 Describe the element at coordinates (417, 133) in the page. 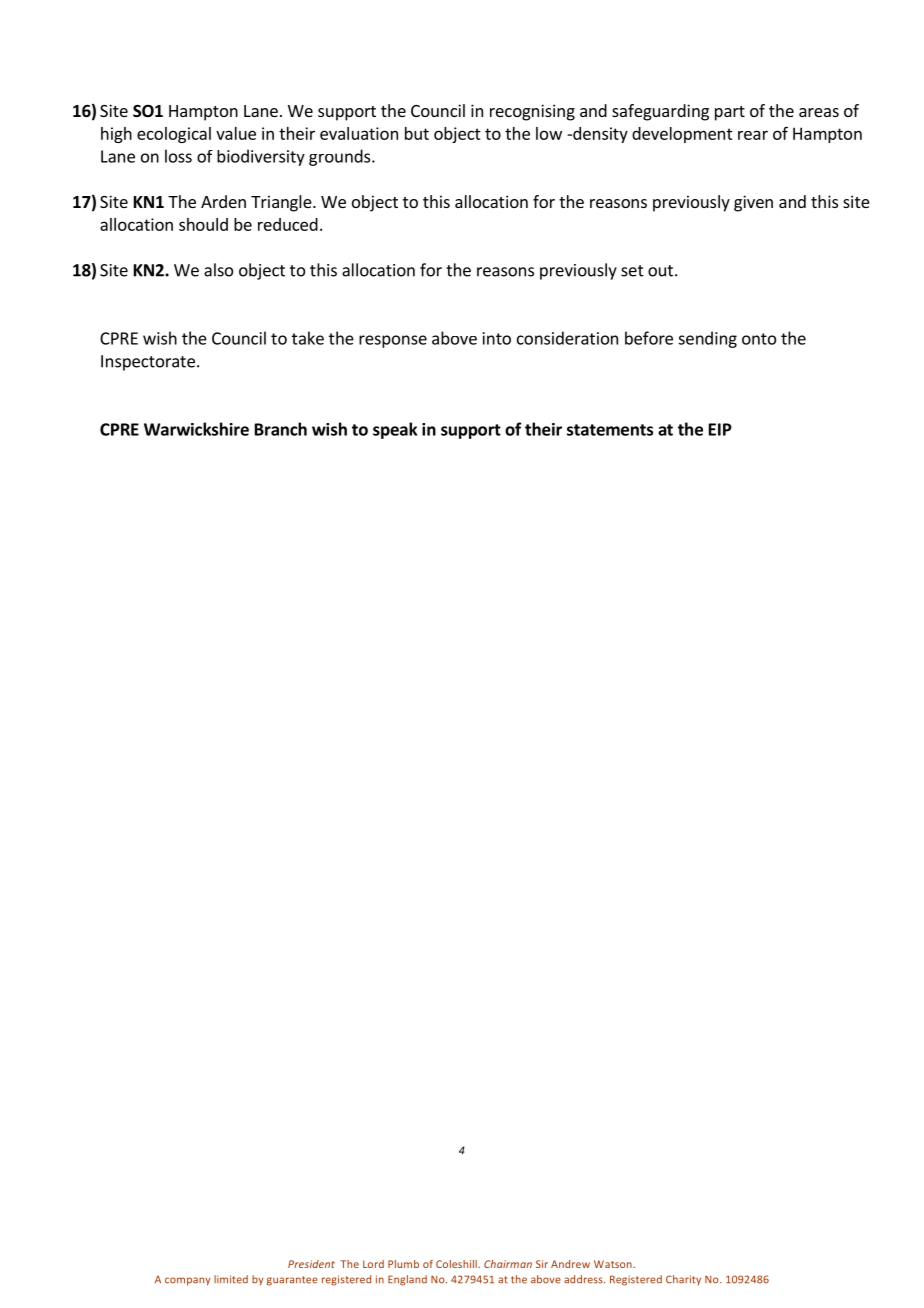

I see `but` at that location.
